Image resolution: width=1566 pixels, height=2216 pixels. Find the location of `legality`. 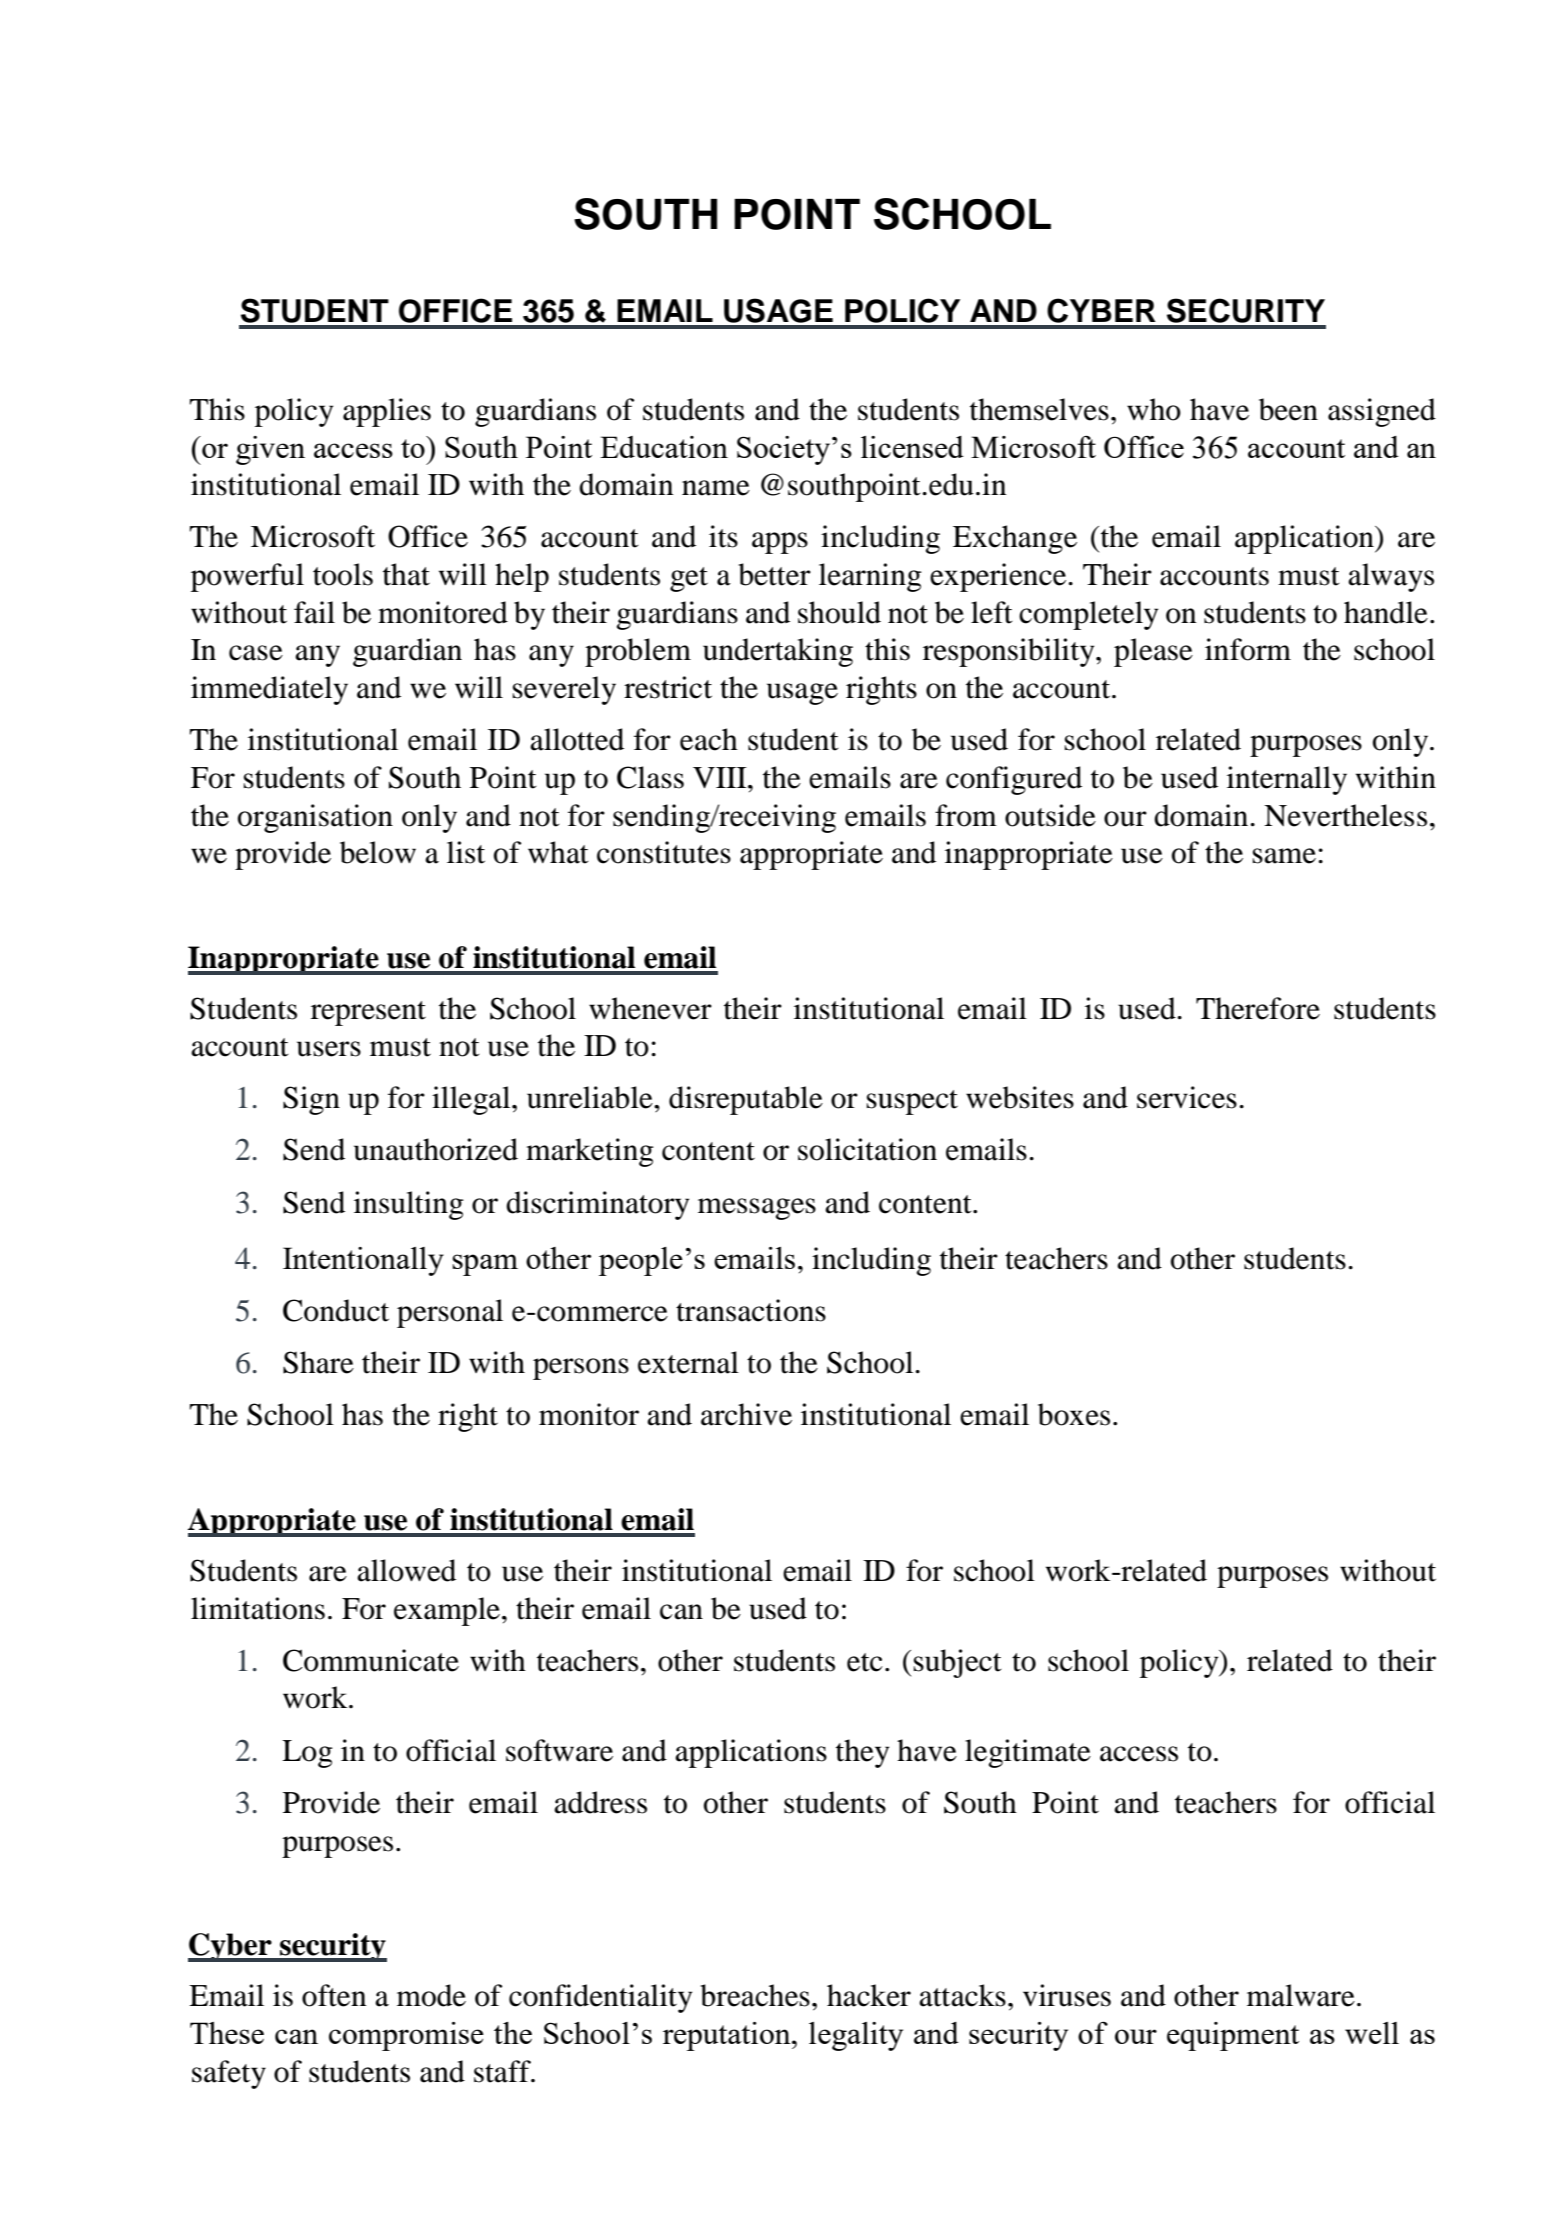

legality is located at coordinates (856, 2036).
